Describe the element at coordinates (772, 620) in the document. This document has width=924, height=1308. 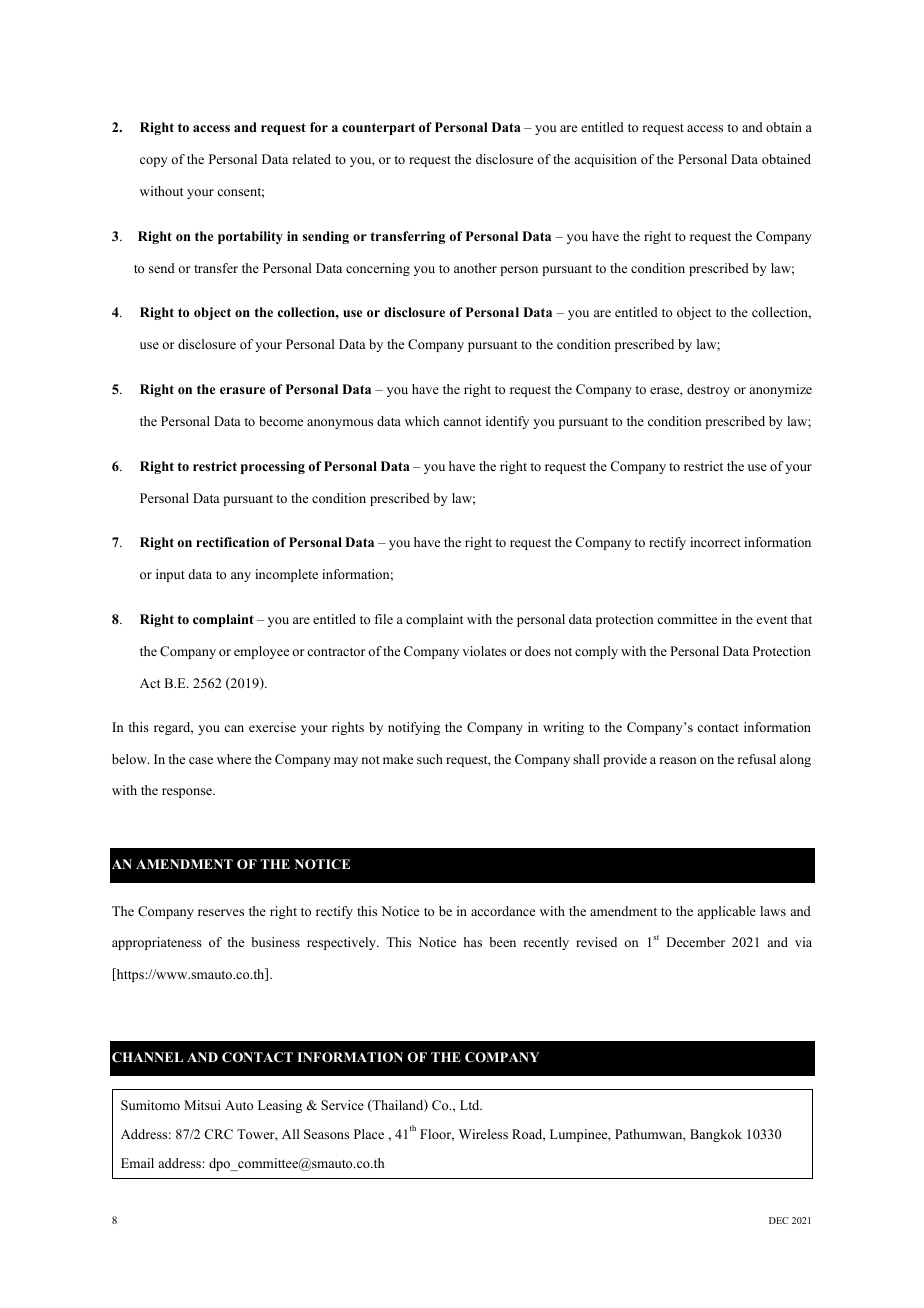
I see `event` at that location.
